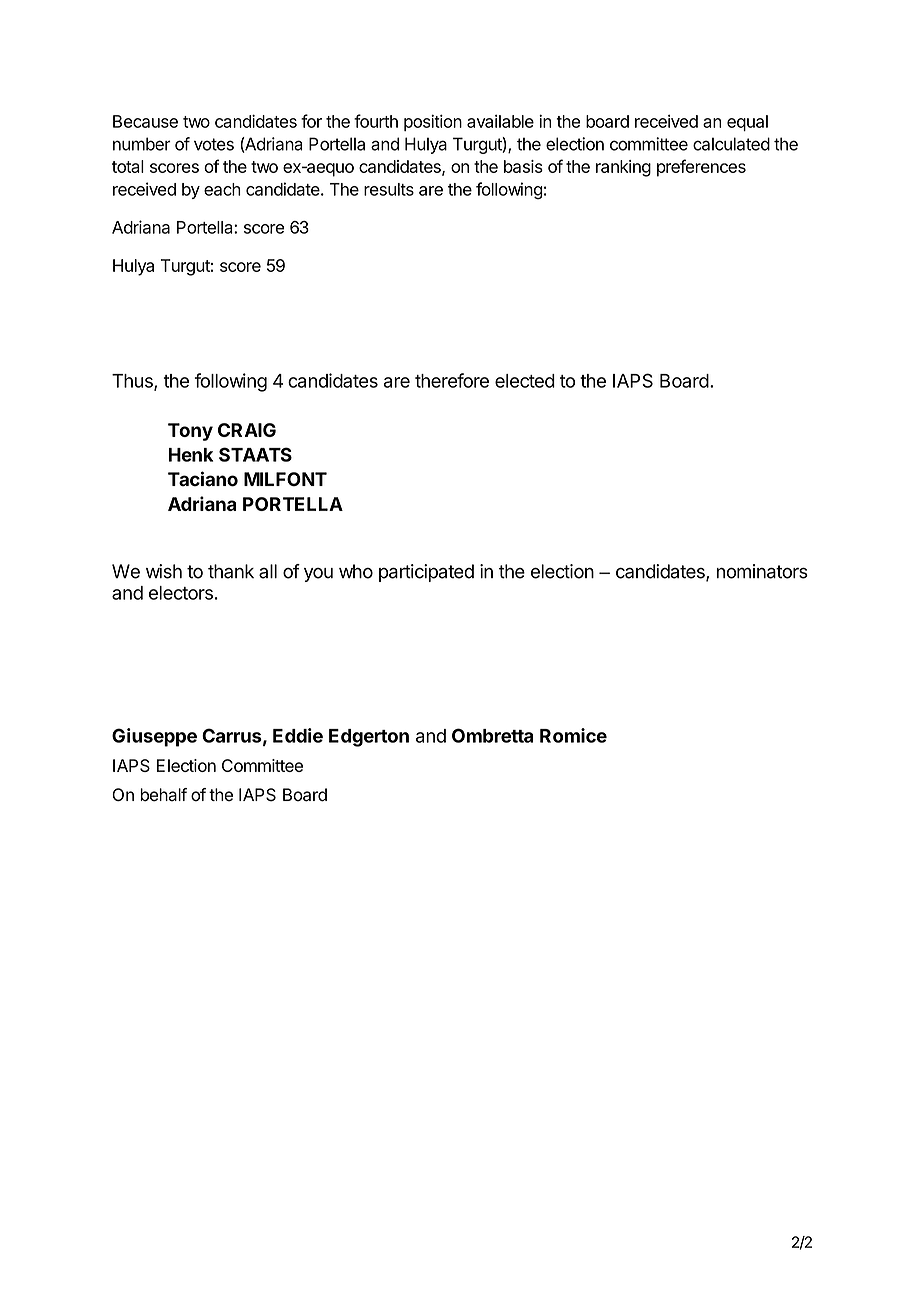 This screenshot has width=924, height=1307. What do you see at coordinates (452, 380) in the screenshot?
I see `therefore` at bounding box center [452, 380].
